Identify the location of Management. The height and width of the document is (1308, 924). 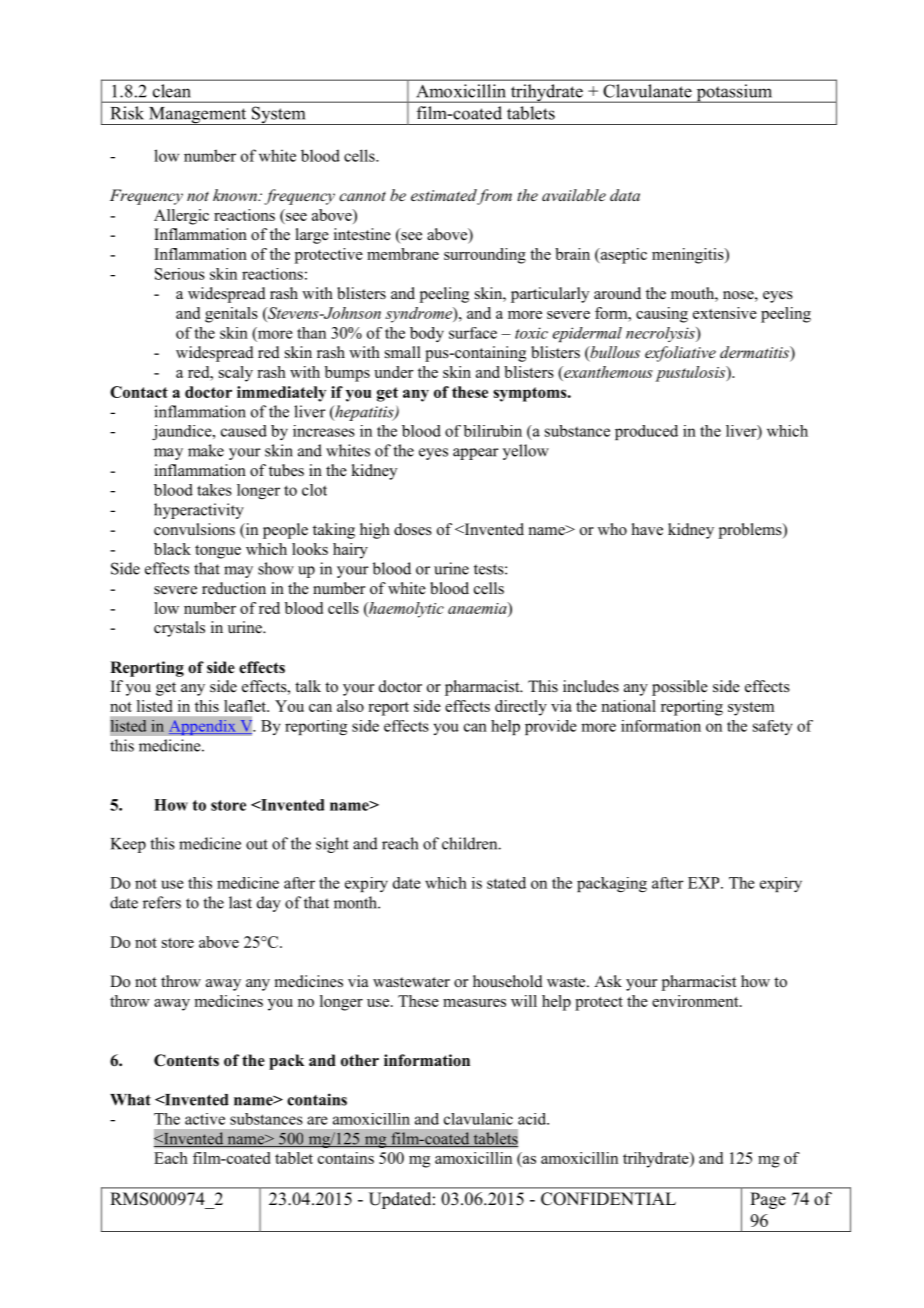
(198, 116).
